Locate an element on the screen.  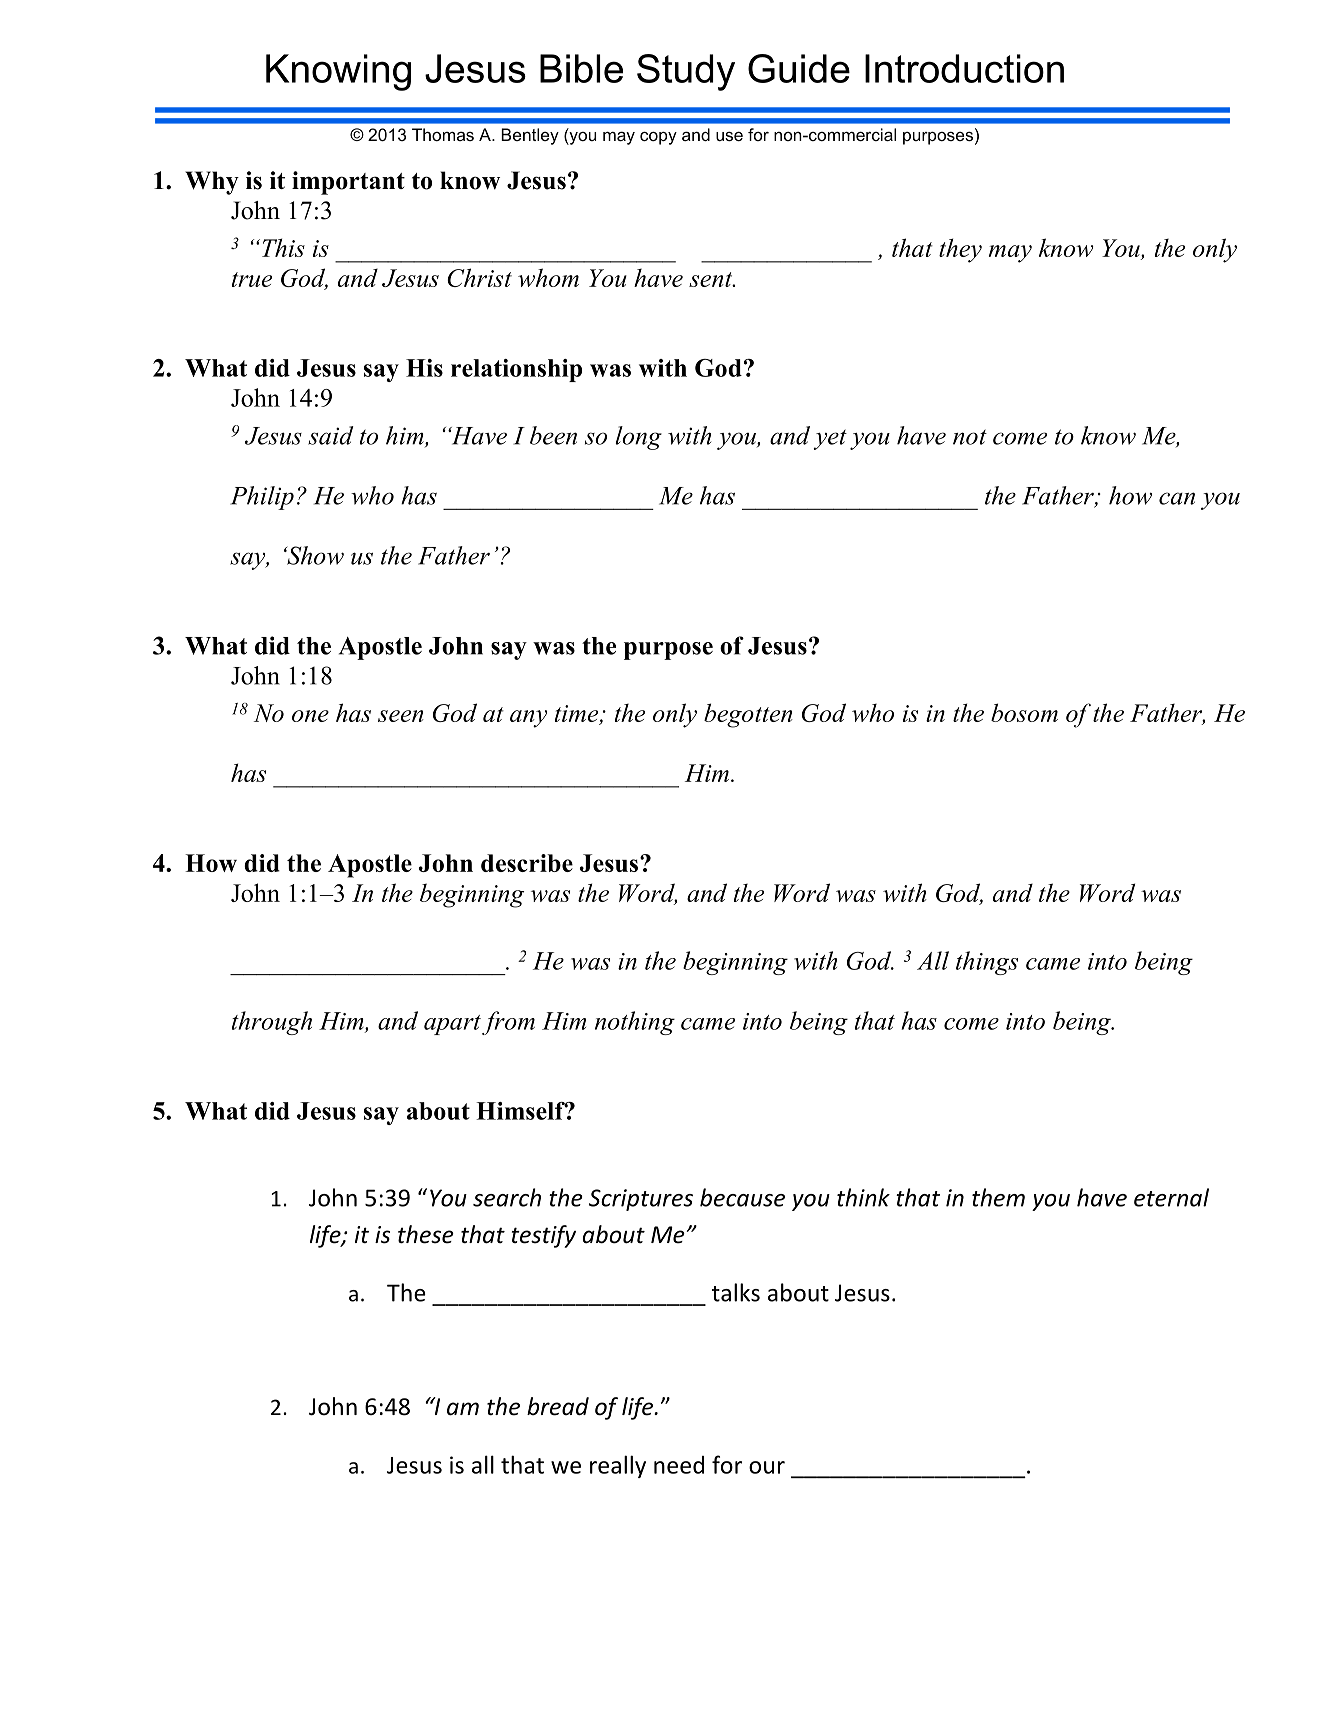
begotten is located at coordinates (748, 715).
